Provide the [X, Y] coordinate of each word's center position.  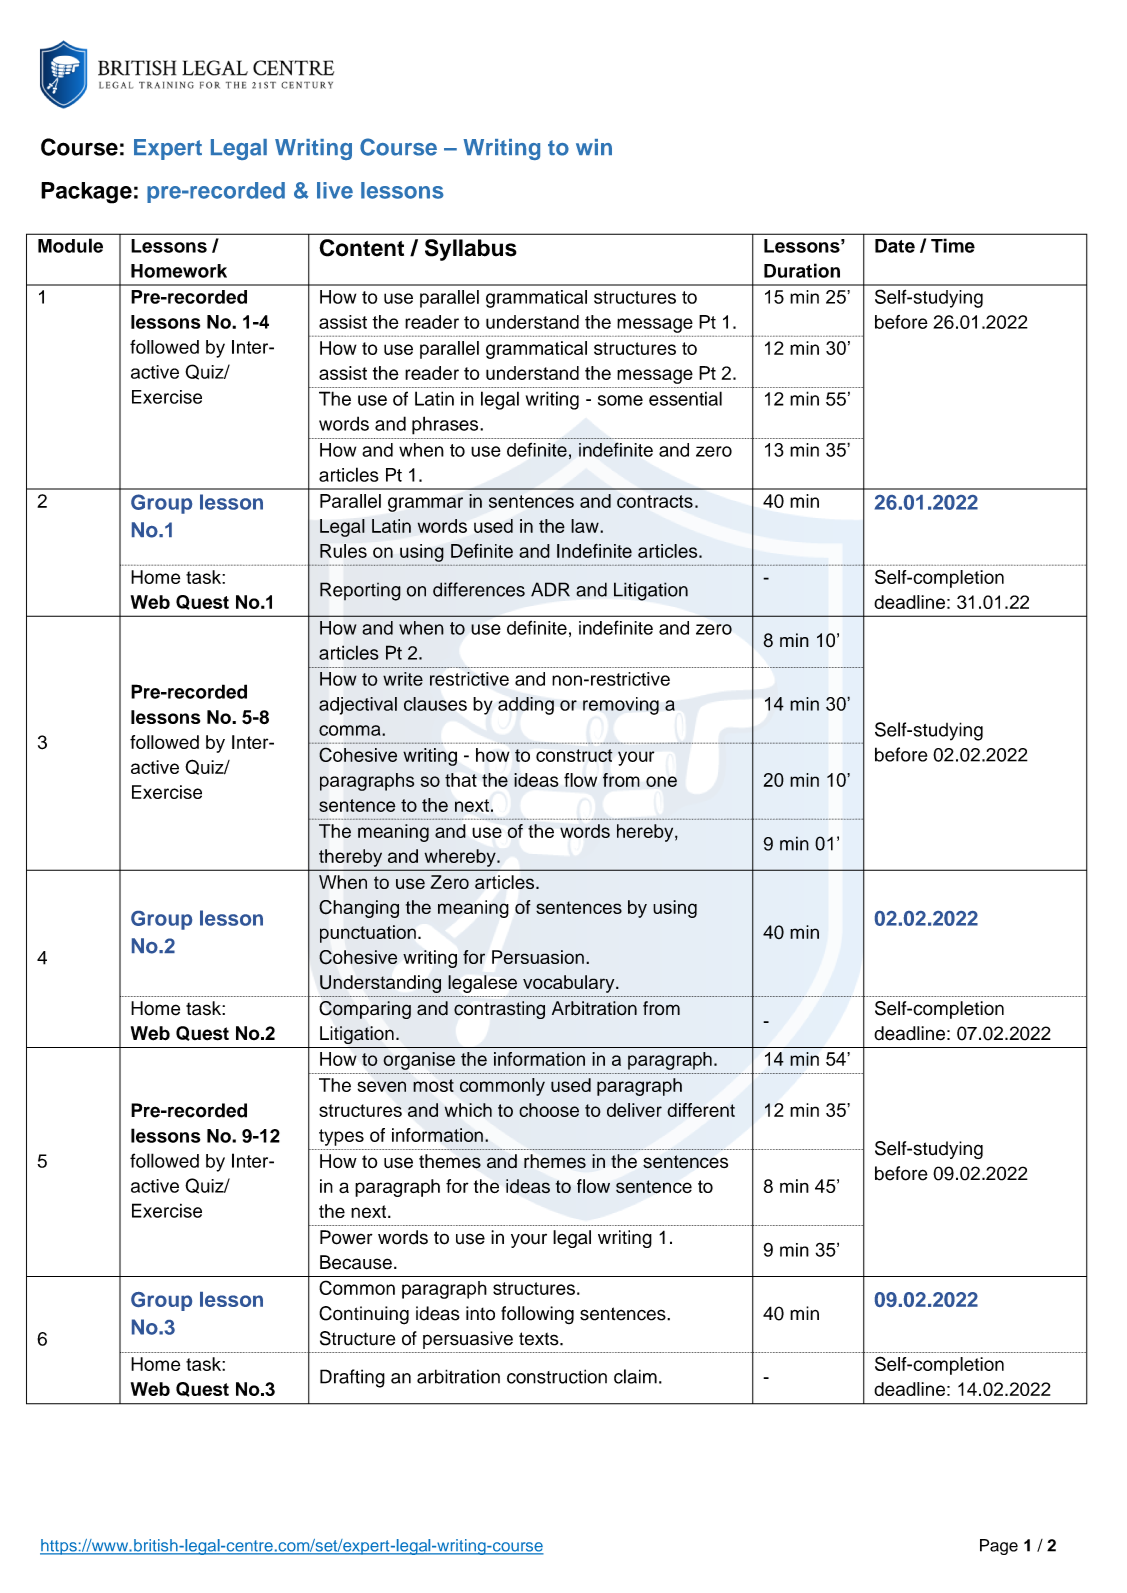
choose [549, 1110]
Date [895, 246]
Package [86, 193]
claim [635, 1376]
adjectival [358, 706]
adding [526, 706]
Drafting [352, 1378]
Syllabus [471, 250]
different [701, 1110]
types [341, 1137]
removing [621, 706]
